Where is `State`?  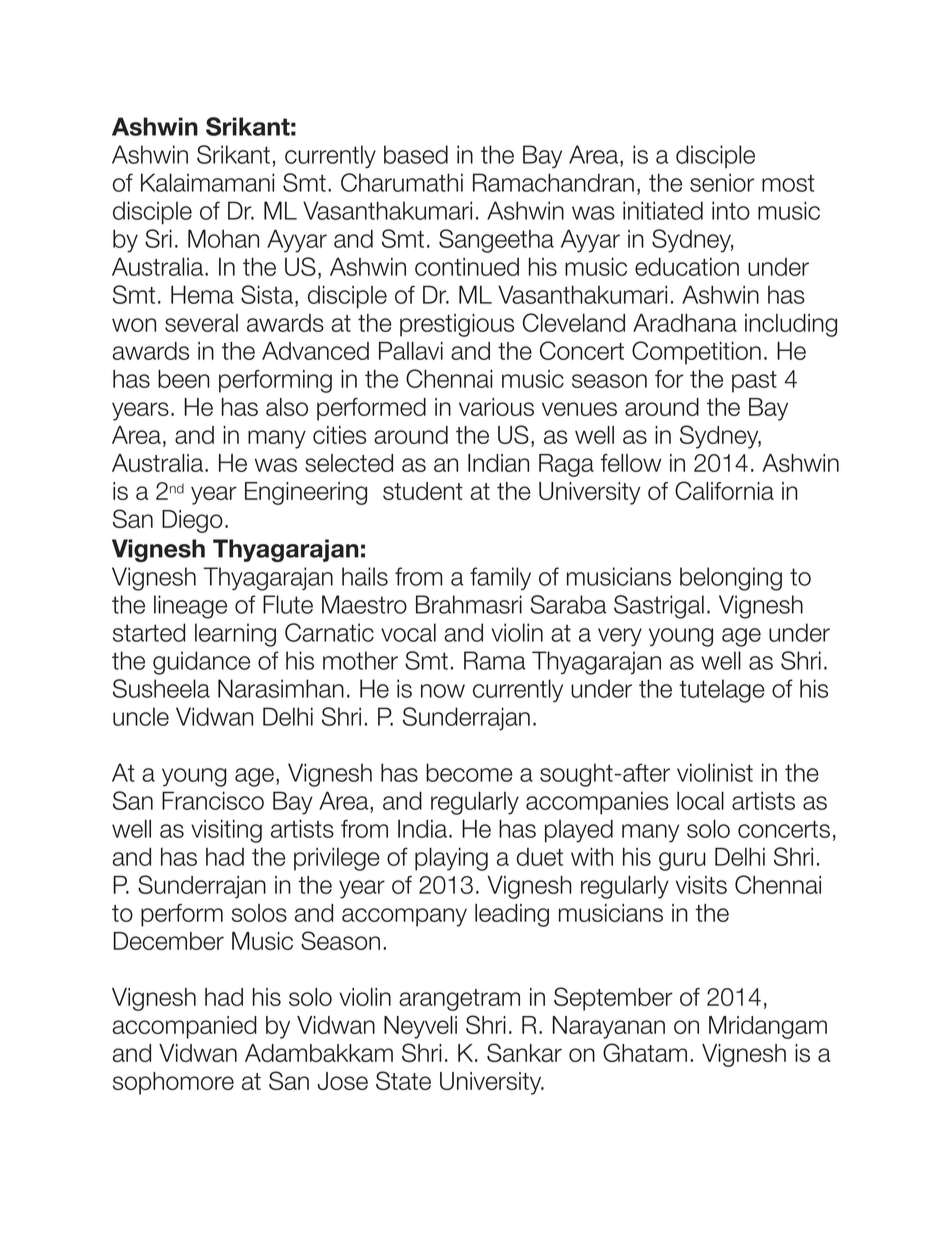
State is located at coordinates (403, 1080).
